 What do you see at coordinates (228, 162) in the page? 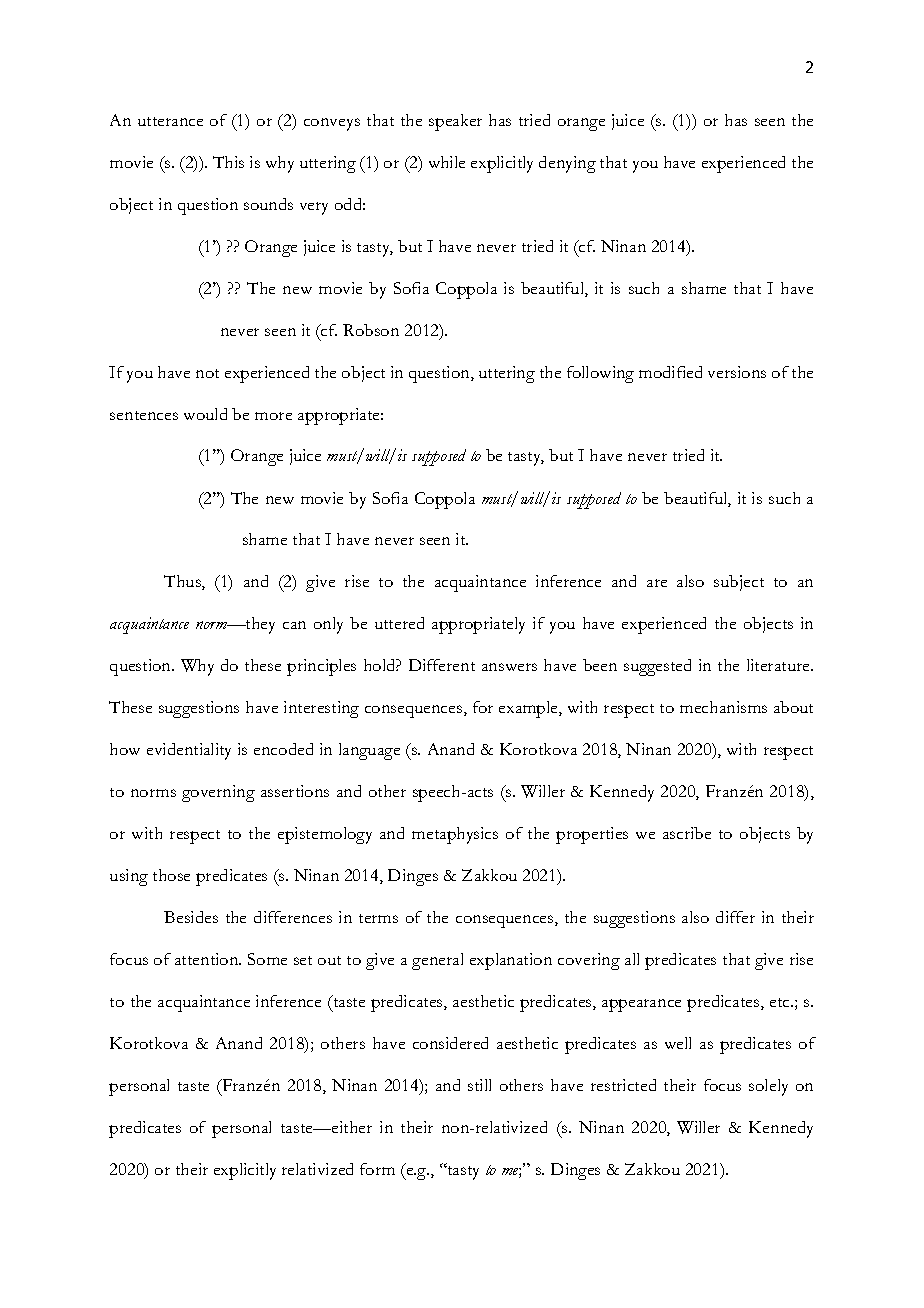
I see `This` at bounding box center [228, 162].
